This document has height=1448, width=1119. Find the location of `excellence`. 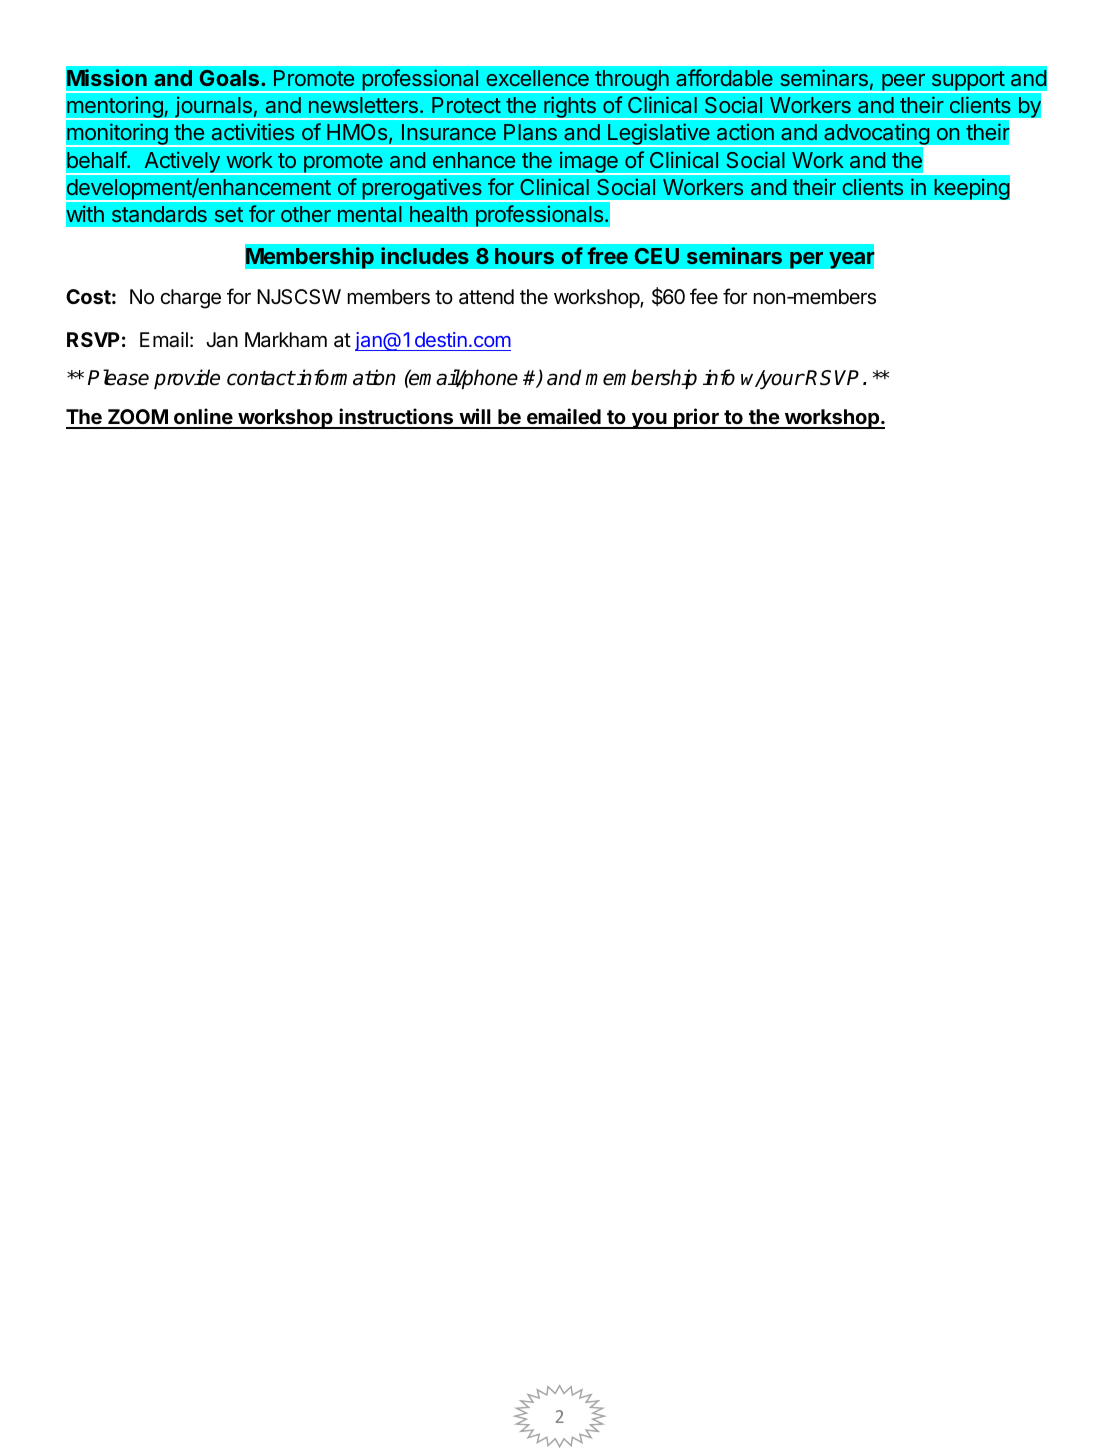

excellence is located at coordinates (537, 78).
